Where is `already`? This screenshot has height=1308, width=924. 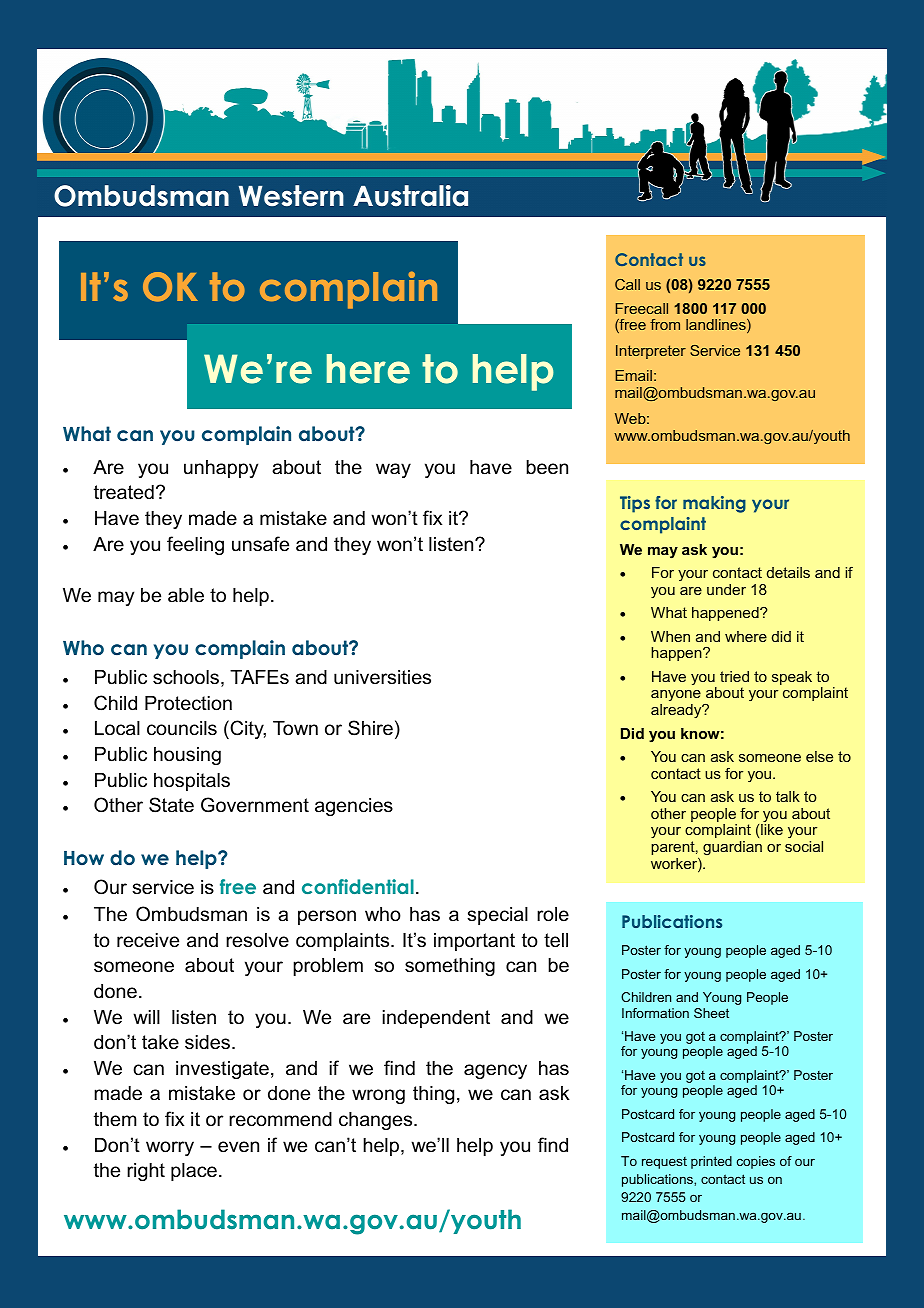 already is located at coordinates (677, 711).
